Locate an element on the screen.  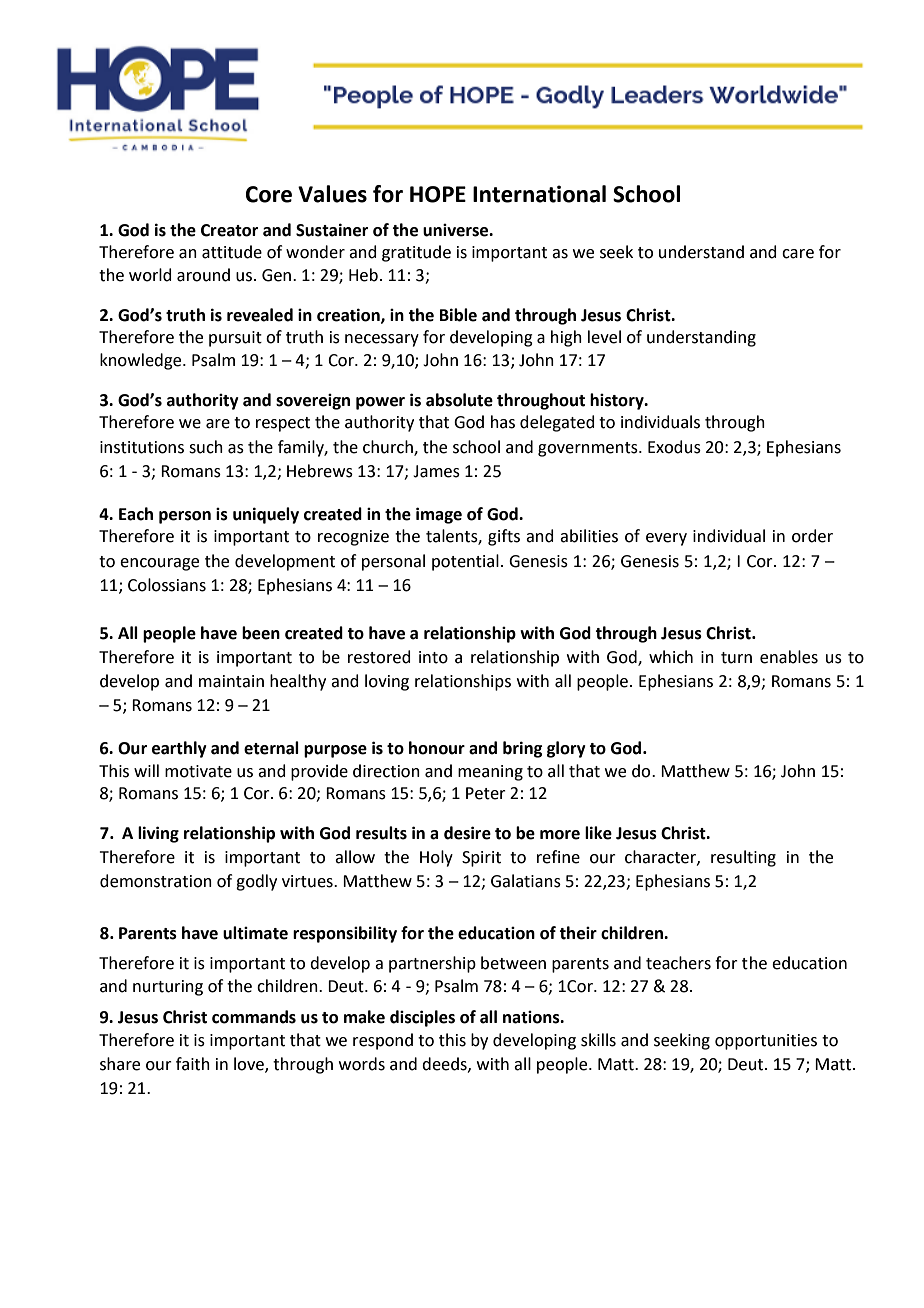
resulting is located at coordinates (743, 858).
